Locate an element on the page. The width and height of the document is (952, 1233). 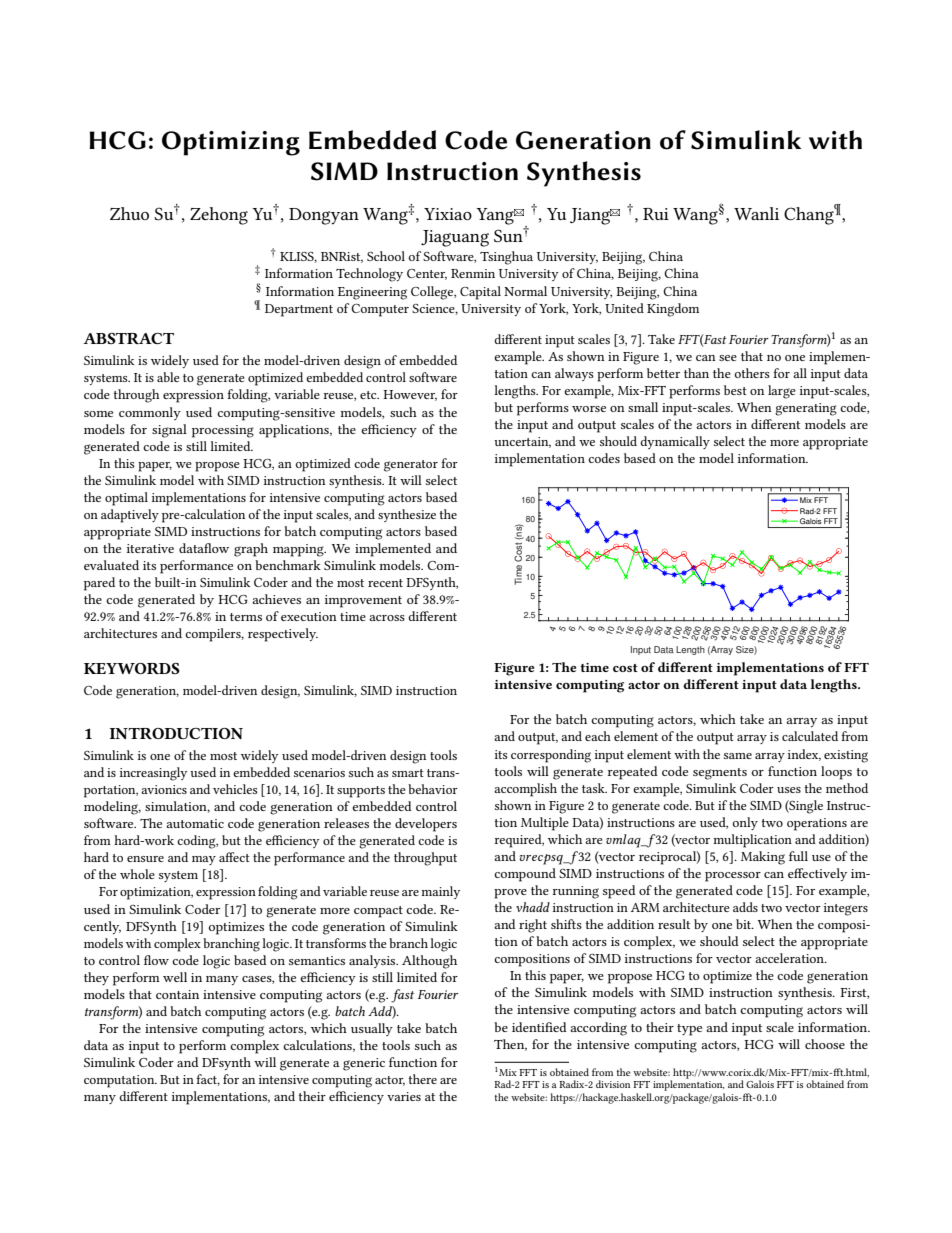
increasingly is located at coordinates (153, 774).
